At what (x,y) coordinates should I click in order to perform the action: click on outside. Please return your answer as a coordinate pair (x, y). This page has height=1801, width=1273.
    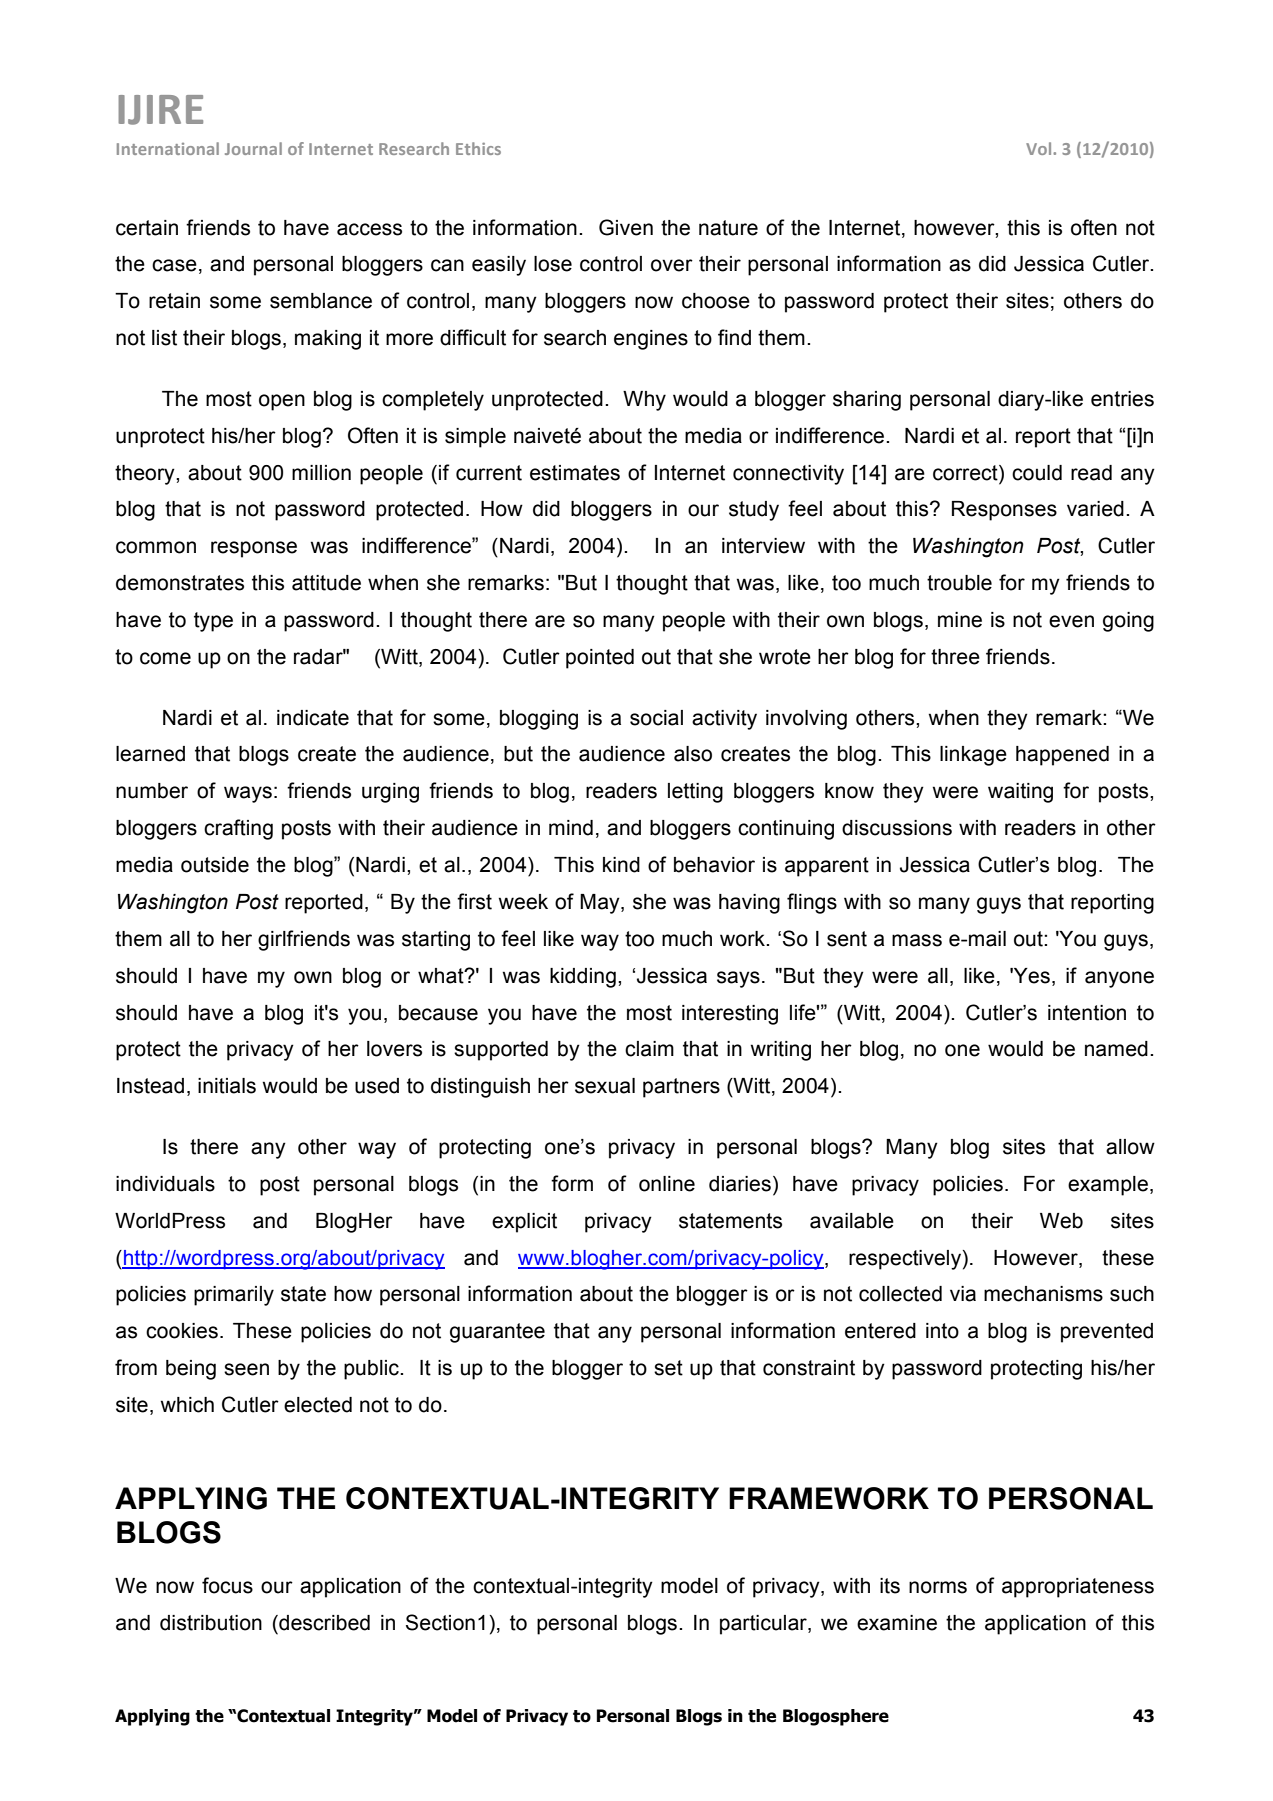
    Looking at the image, I should click on (215, 865).
